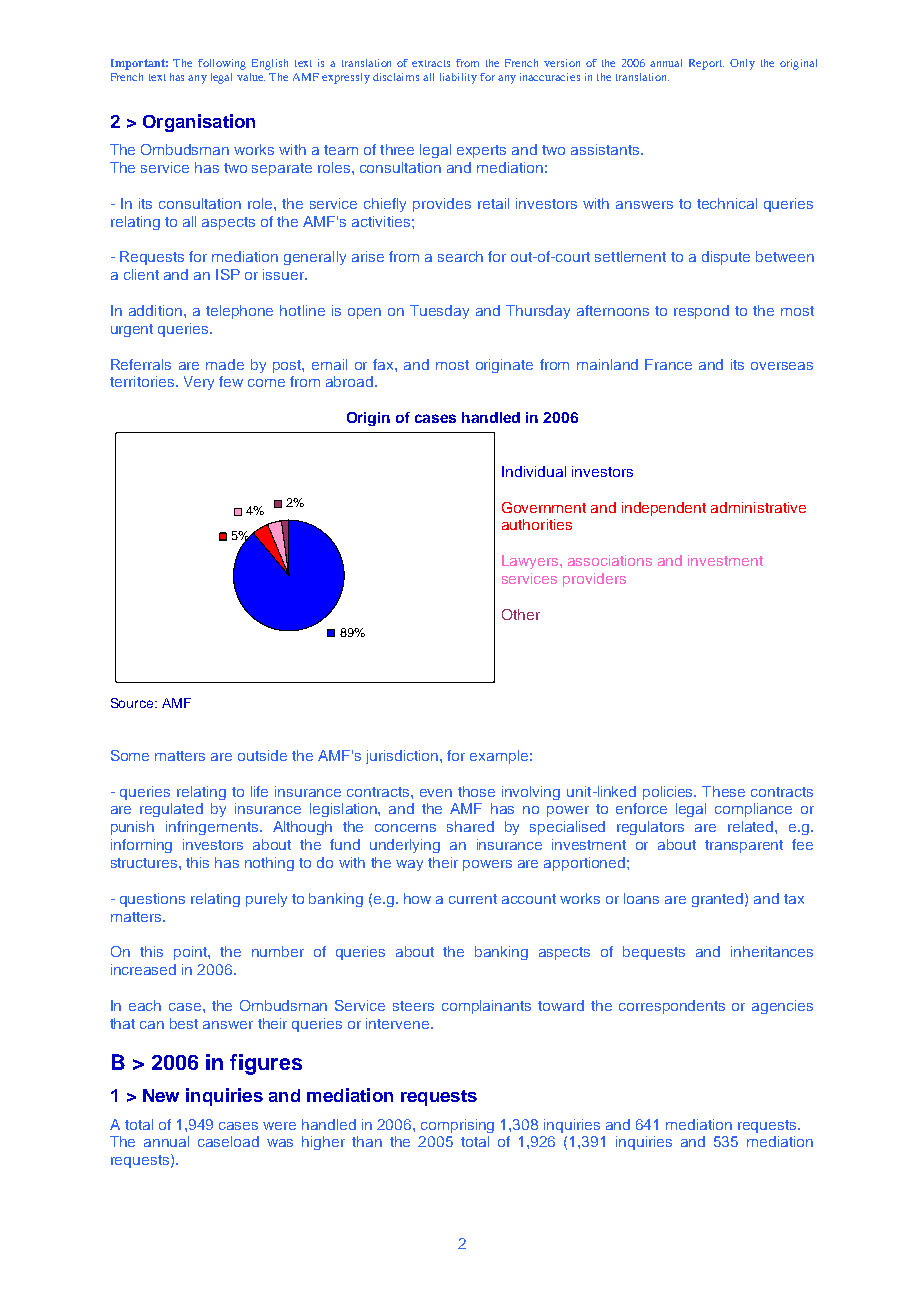 This image has height=1308, width=924. Describe the element at coordinates (213, 828) in the image. I see `infringements` at that location.
